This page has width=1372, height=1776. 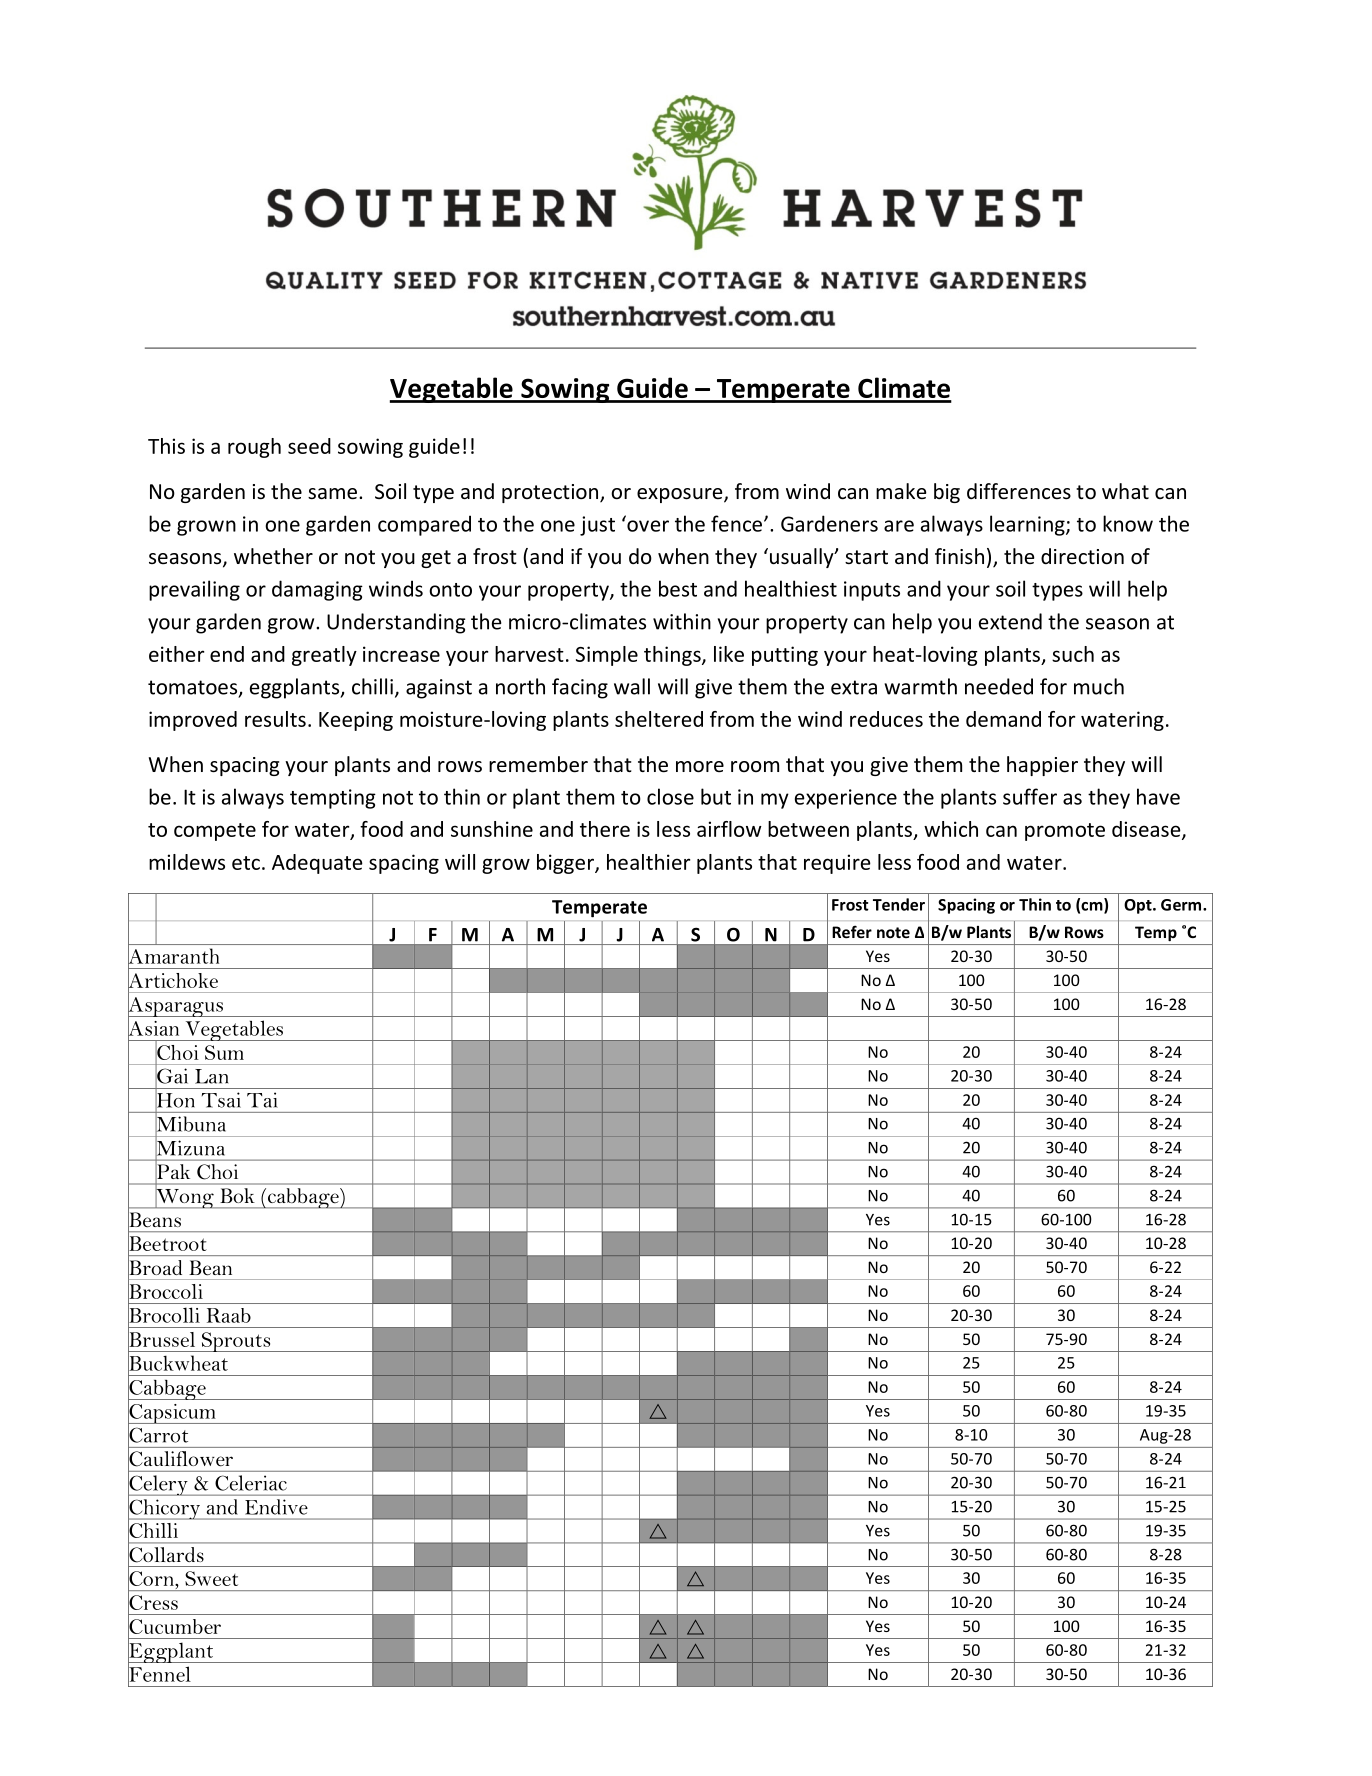 What do you see at coordinates (1042, 766) in the page?
I see `happier` at bounding box center [1042, 766].
